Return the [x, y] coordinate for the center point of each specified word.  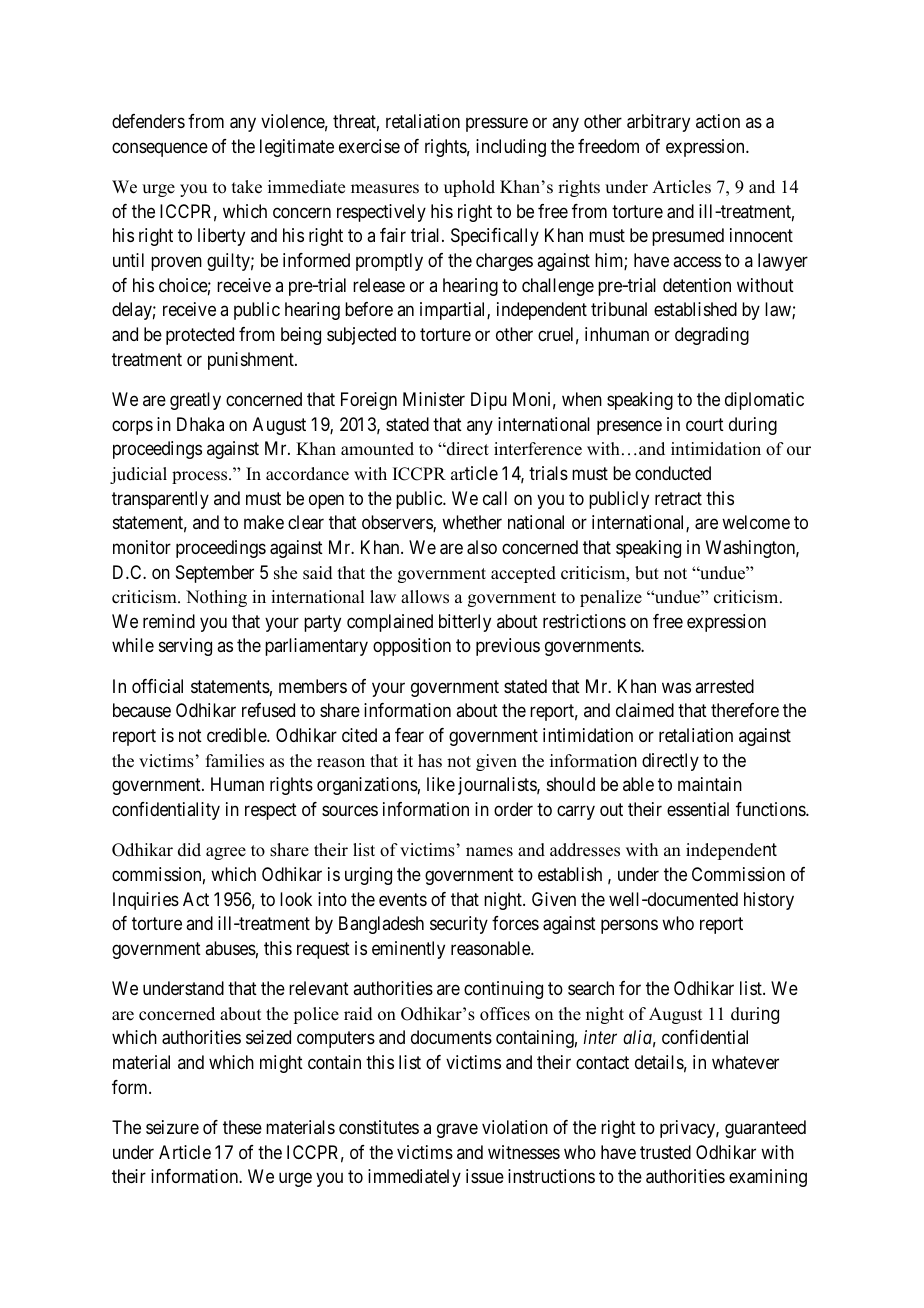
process [201, 477]
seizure [172, 1127]
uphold [469, 188]
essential [698, 809]
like [441, 784]
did [189, 850]
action [718, 121]
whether [472, 522]
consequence [160, 149]
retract [678, 498]
